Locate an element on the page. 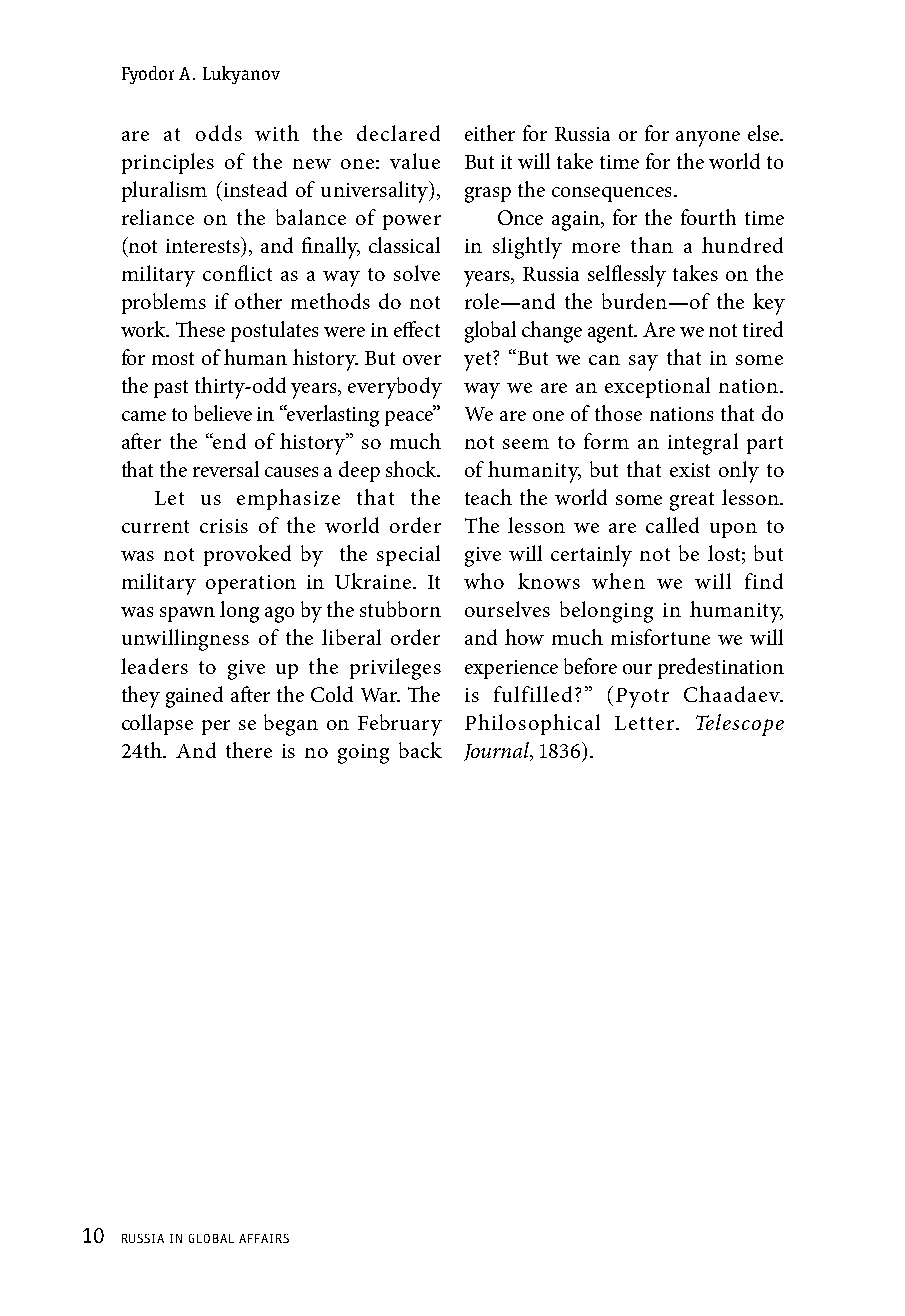 This document has height=1316, width=905. there is located at coordinates (249, 750).
